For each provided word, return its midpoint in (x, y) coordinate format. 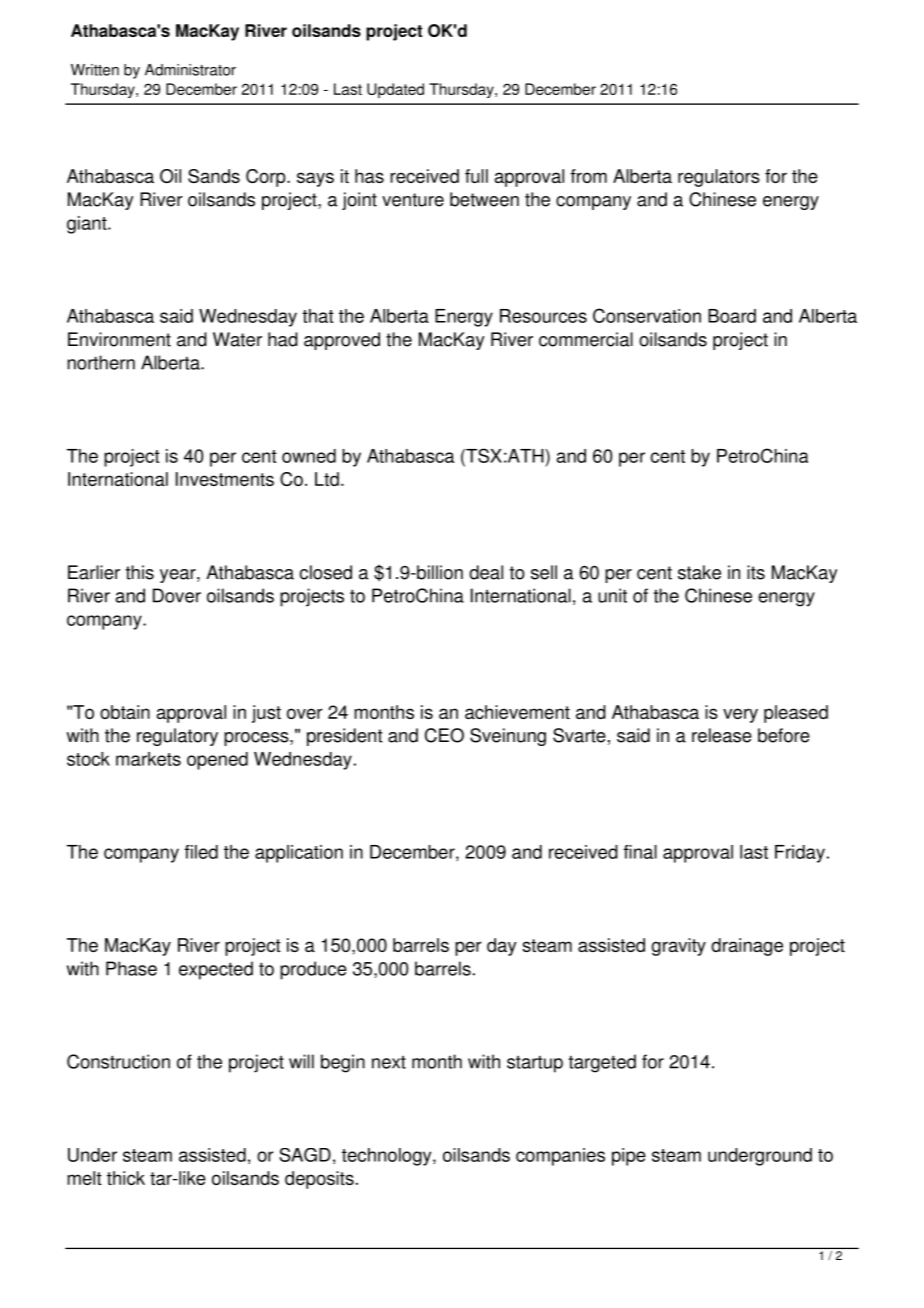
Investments (225, 479)
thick (126, 1178)
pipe (629, 1157)
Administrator (190, 70)
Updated (395, 90)
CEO (444, 735)
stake (699, 572)
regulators (719, 178)
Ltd (327, 479)
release (722, 735)
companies (560, 1157)
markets (148, 759)
